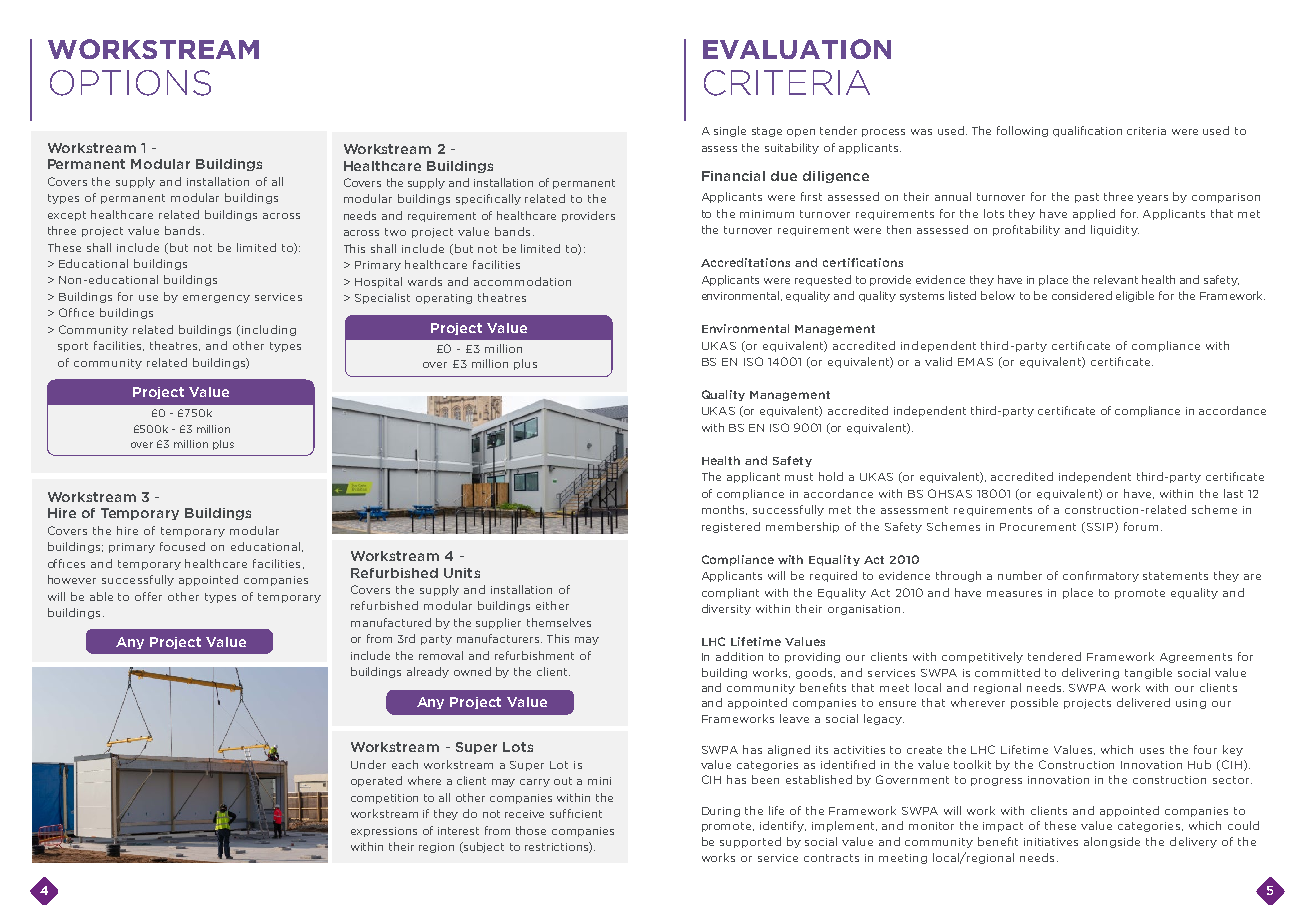 The height and width of the screenshot is (924, 1308). Describe the element at coordinates (73, 347) in the screenshot. I see `sport` at that location.
